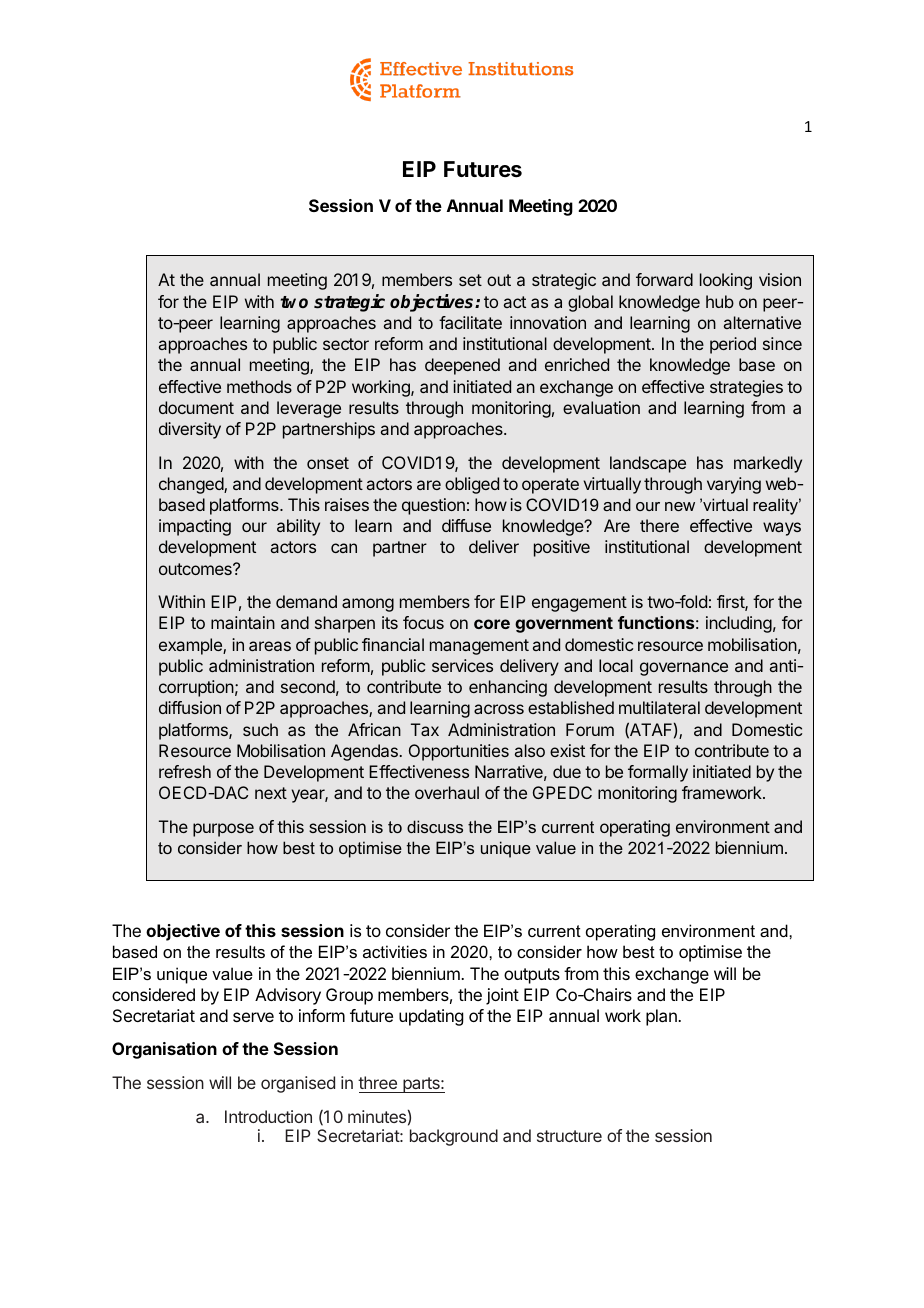 The image size is (924, 1308). I want to click on Introduction, so click(268, 1116).
